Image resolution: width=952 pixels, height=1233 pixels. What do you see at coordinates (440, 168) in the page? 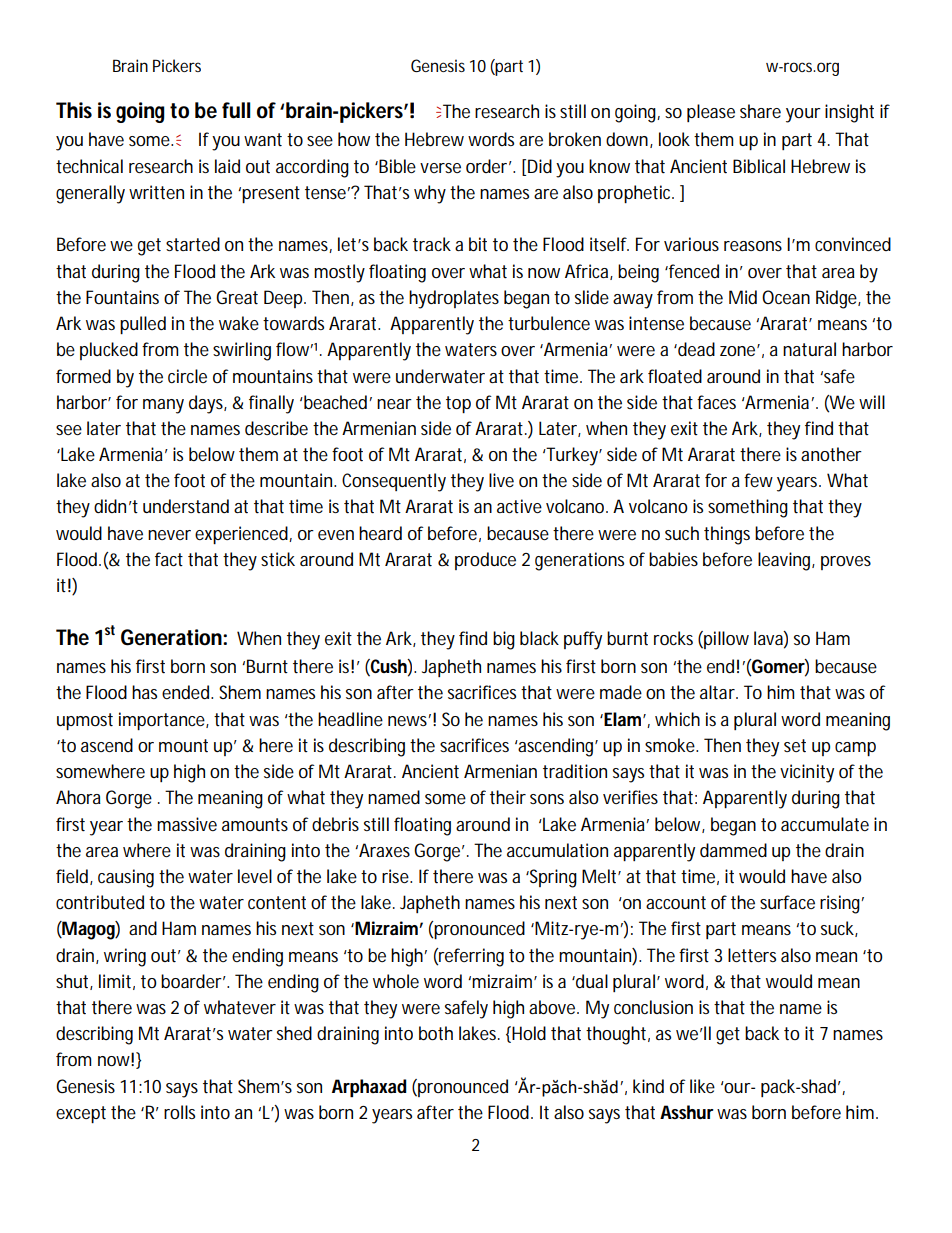
I see `verse` at bounding box center [440, 168].
